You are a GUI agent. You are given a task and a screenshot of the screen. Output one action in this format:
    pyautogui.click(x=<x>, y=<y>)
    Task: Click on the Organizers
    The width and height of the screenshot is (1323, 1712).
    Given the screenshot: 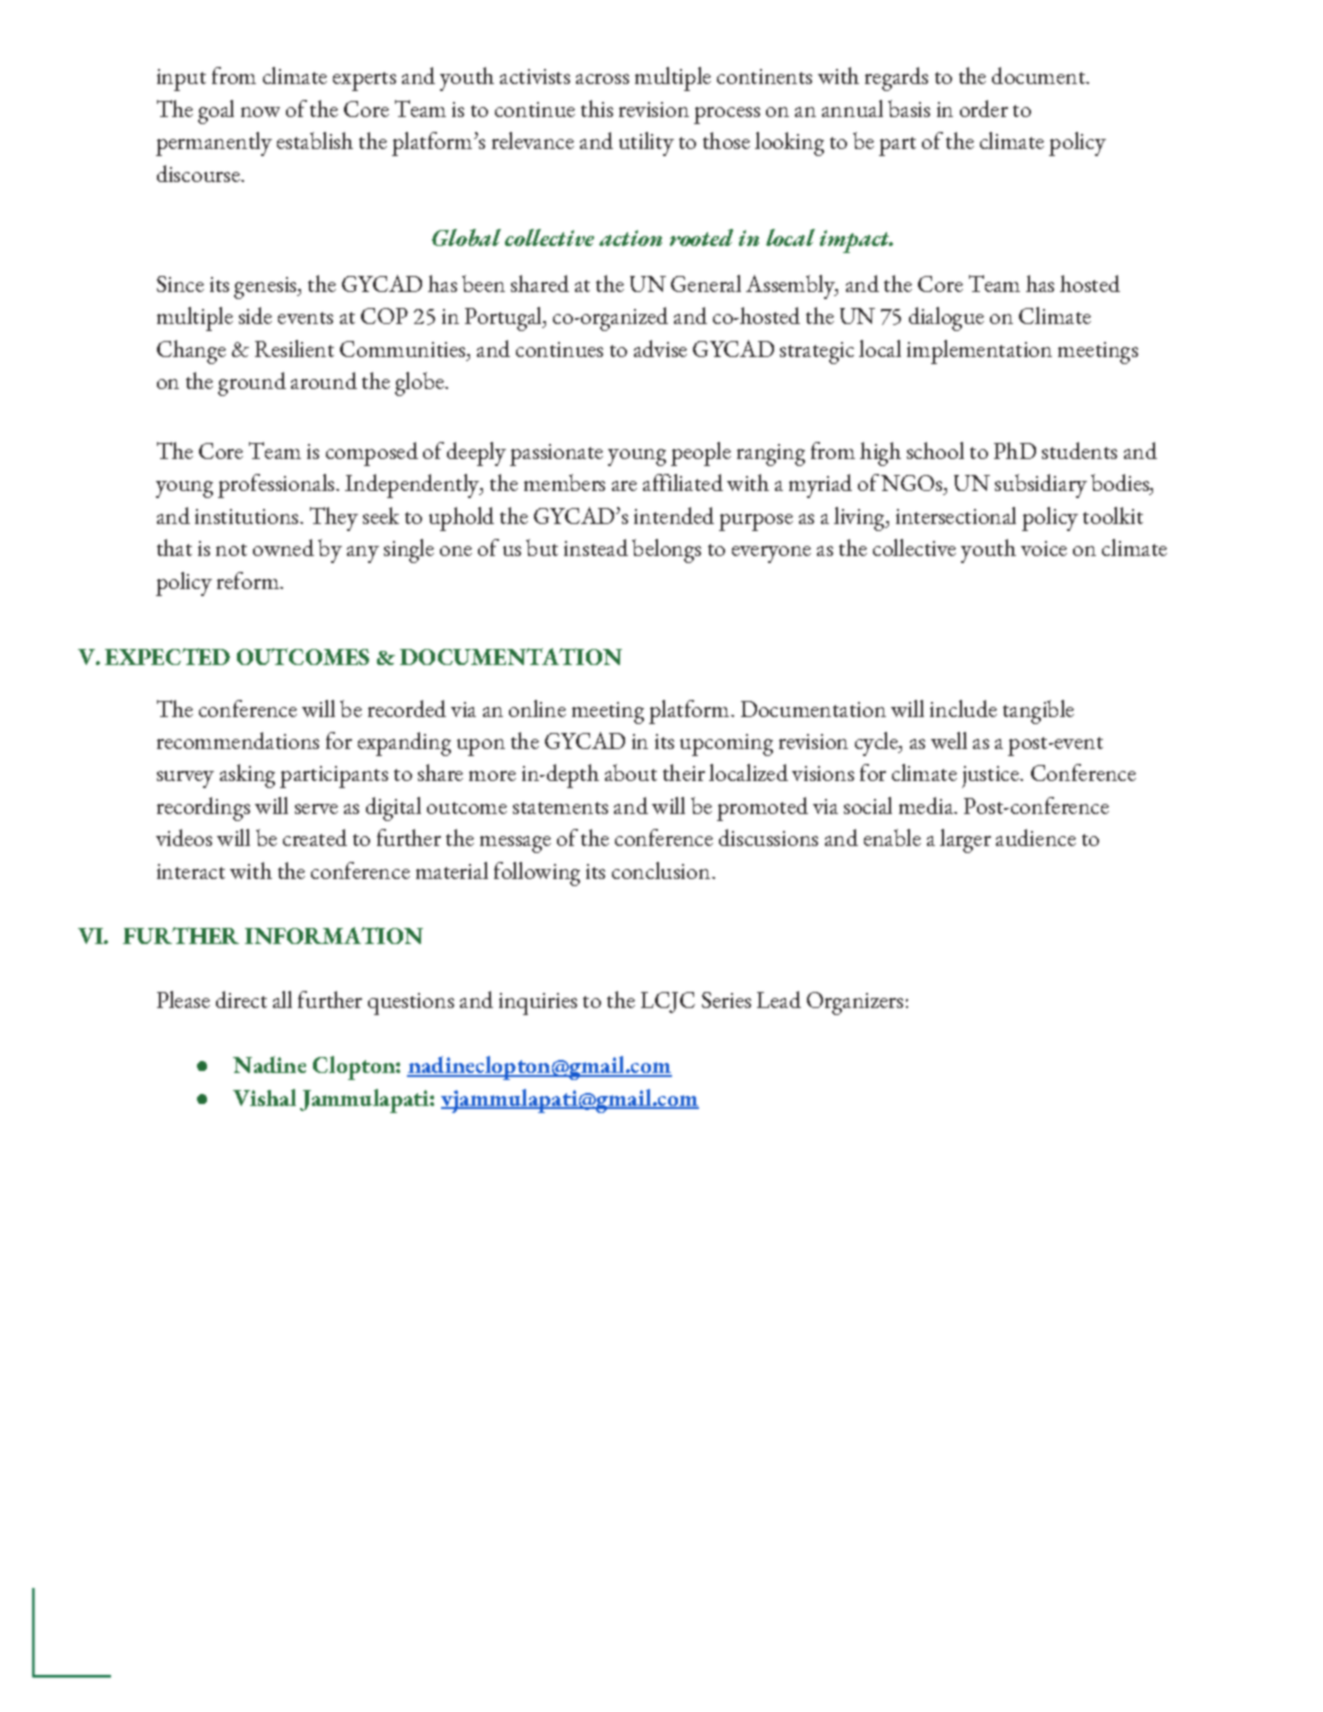 What is the action you would take?
    pyautogui.click(x=855, y=1003)
